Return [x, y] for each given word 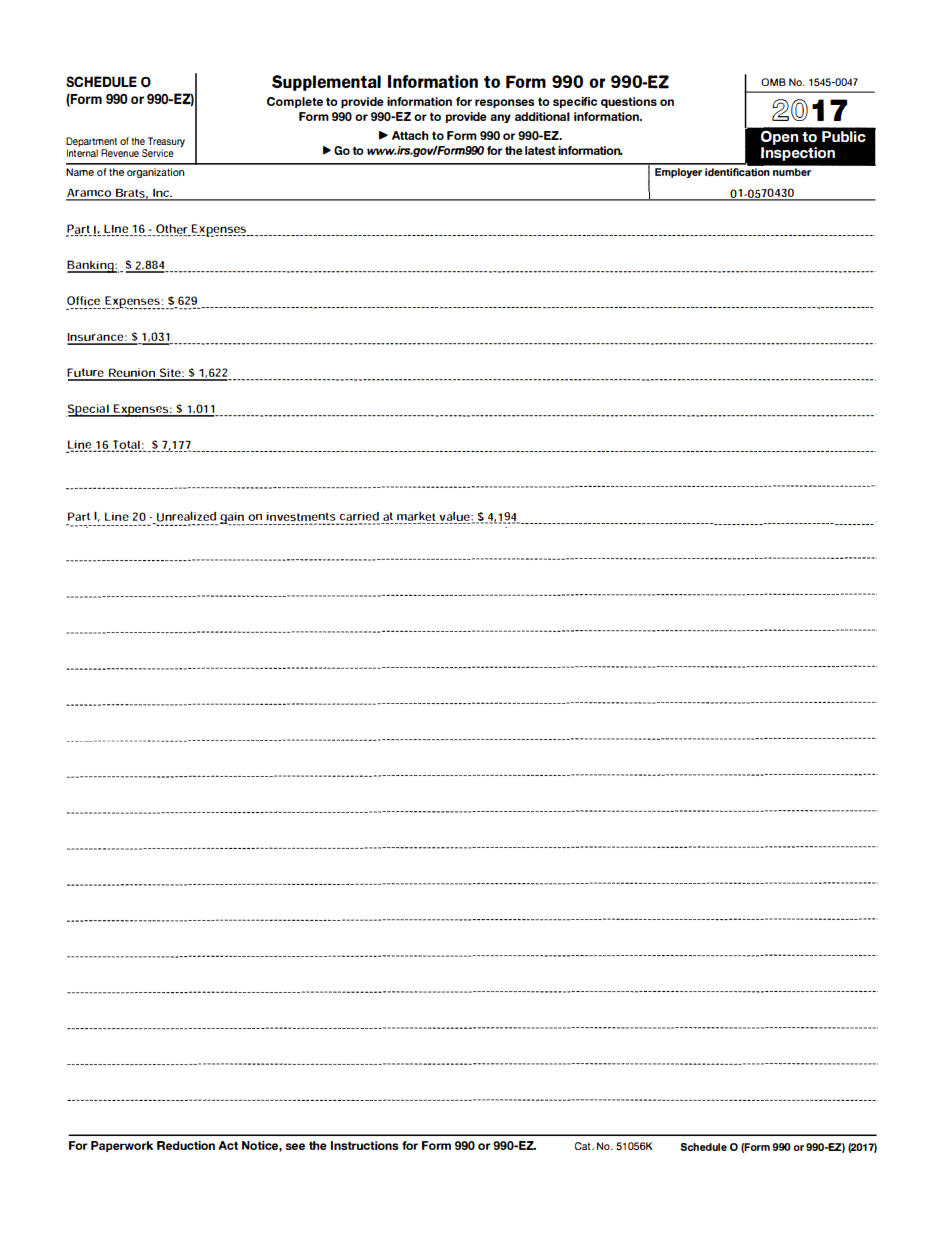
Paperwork [122, 1146]
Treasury [166, 142]
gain [232, 519]
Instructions [364, 1145]
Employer [678, 173]
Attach [410, 135]
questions [629, 102]
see [295, 1146]
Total [126, 446]
